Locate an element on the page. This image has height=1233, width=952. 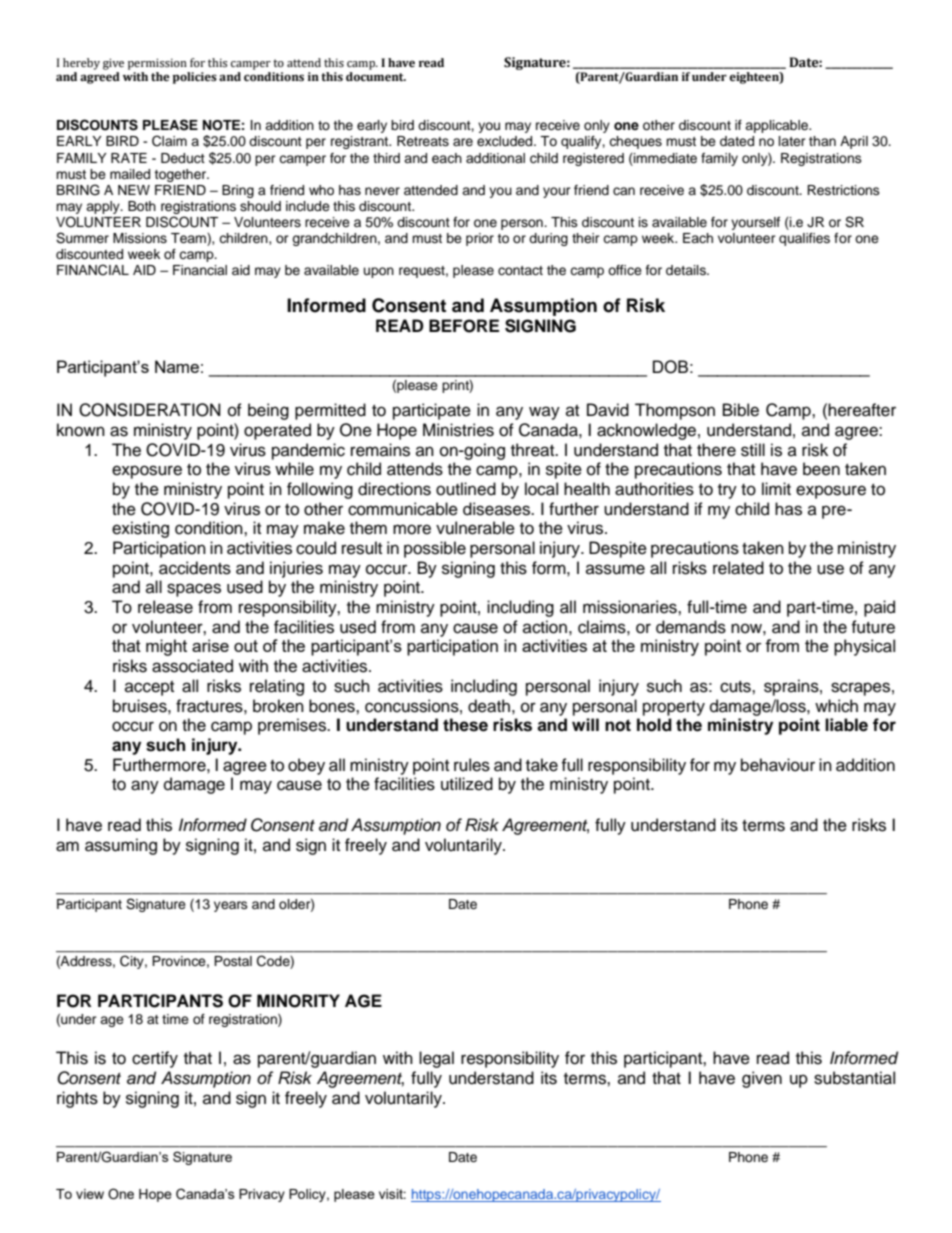
view is located at coordinates (90, 1194).
